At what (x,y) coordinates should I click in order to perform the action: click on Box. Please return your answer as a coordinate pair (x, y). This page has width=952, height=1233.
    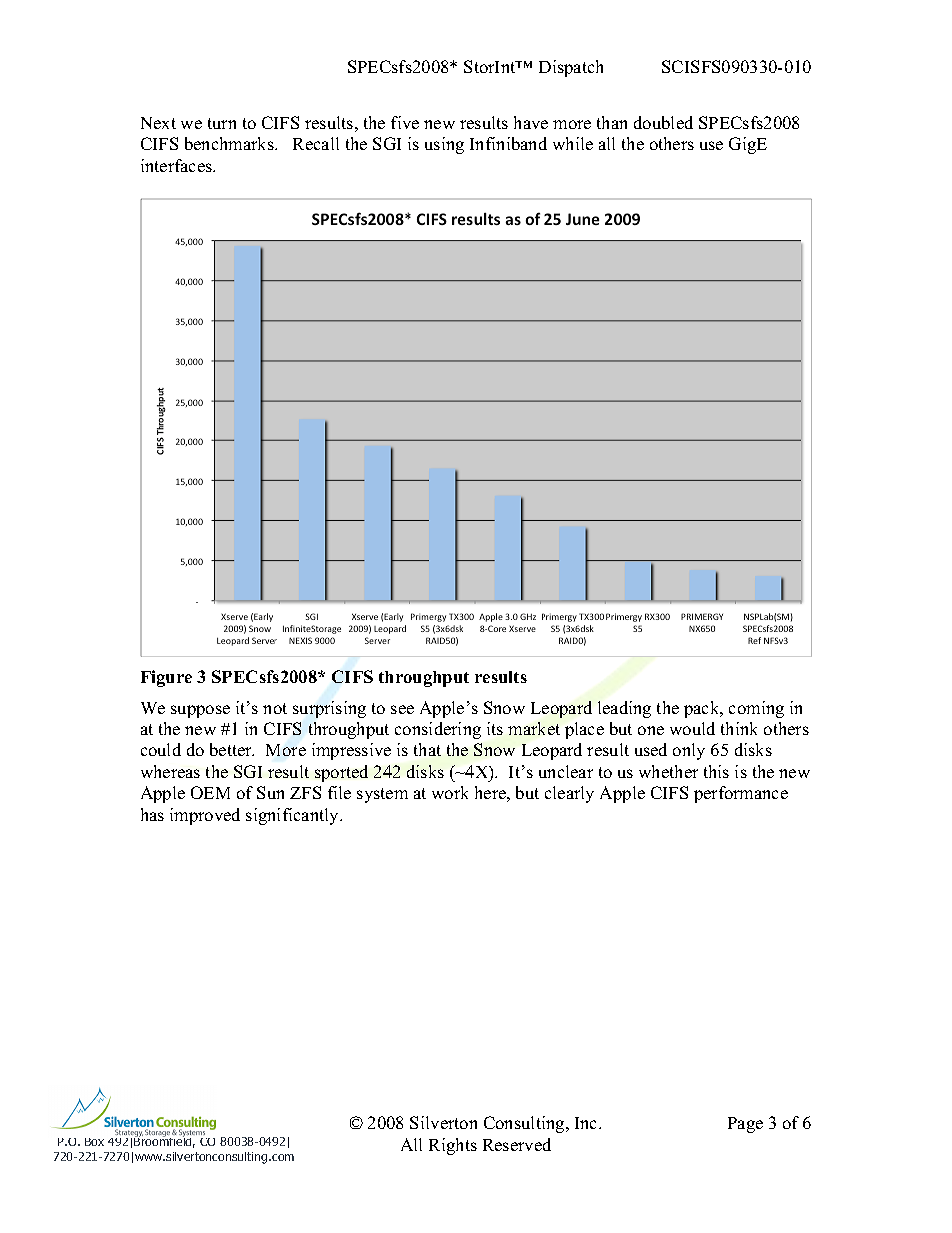
    Looking at the image, I should click on (94, 1142).
